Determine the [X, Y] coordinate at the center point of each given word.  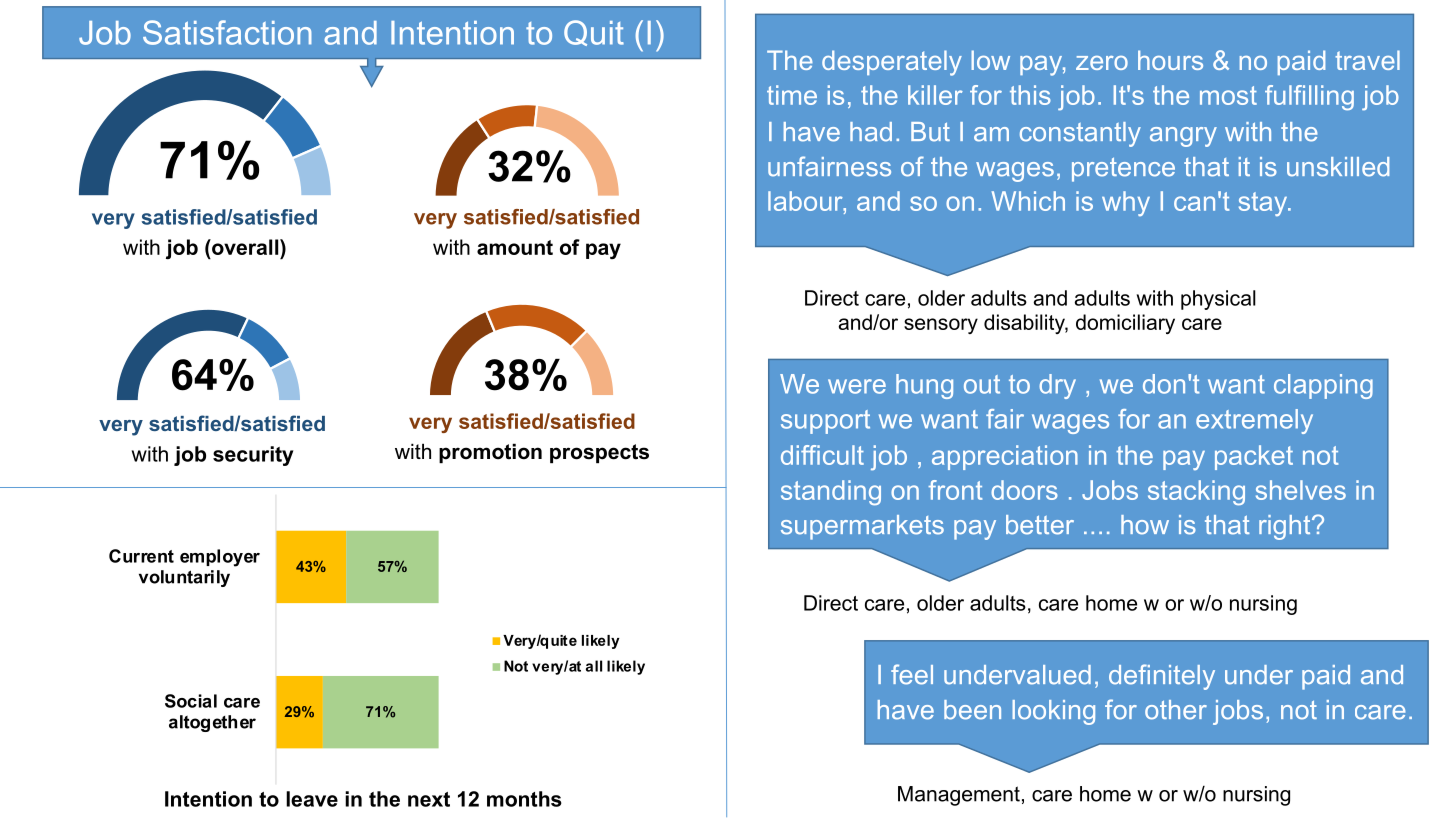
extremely [1254, 421]
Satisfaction [227, 32]
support [825, 422]
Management [959, 796]
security [253, 456]
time [792, 95]
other [1176, 710]
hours [1170, 60]
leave [312, 799]
